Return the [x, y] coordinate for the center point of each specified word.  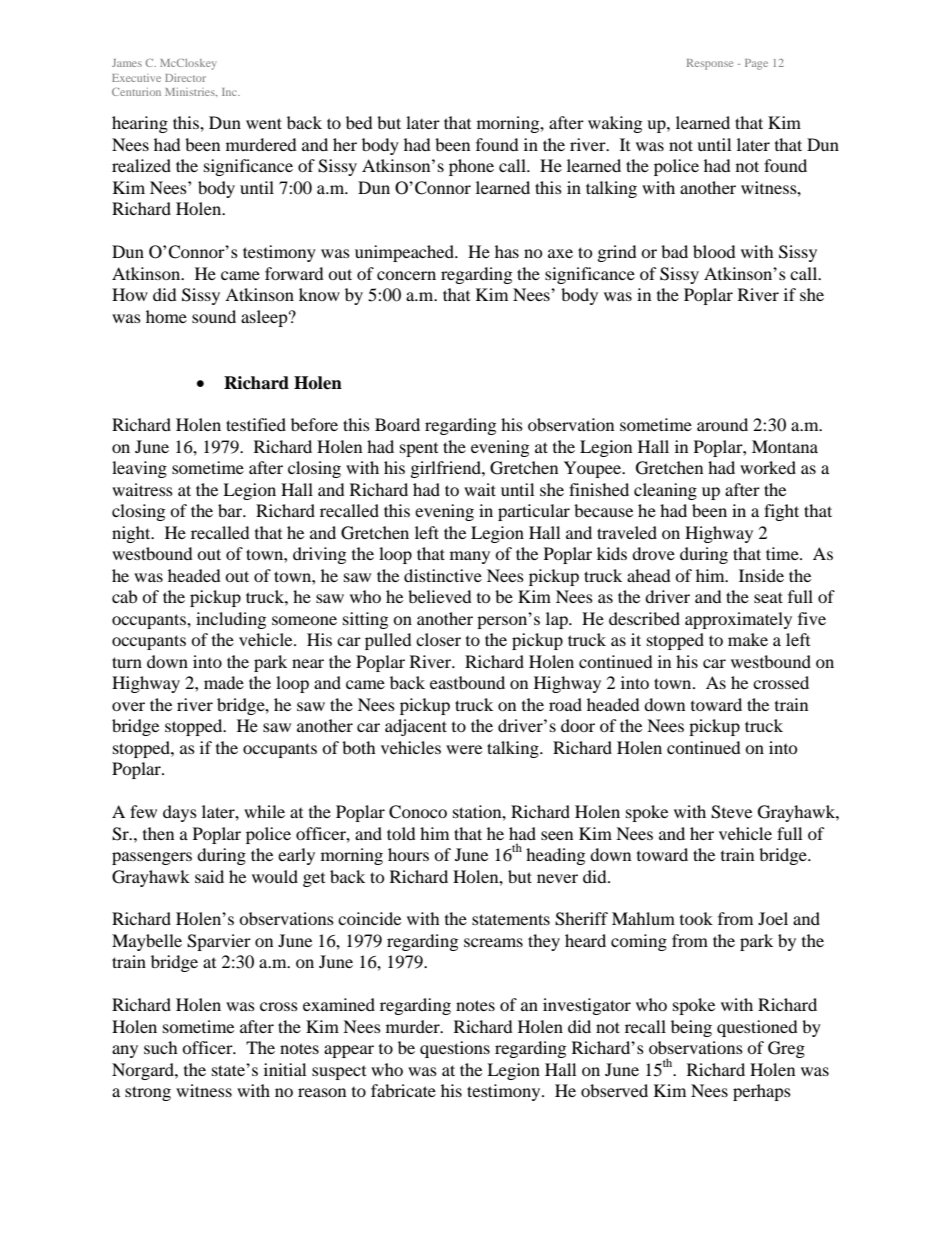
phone [471, 167]
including [231, 620]
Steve [731, 812]
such [161, 1047]
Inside [761, 575]
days [180, 813]
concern [406, 275]
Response [710, 64]
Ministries [191, 92]
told [401, 833]
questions [455, 1049]
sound [214, 316]
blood [714, 251]
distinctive [443, 575]
